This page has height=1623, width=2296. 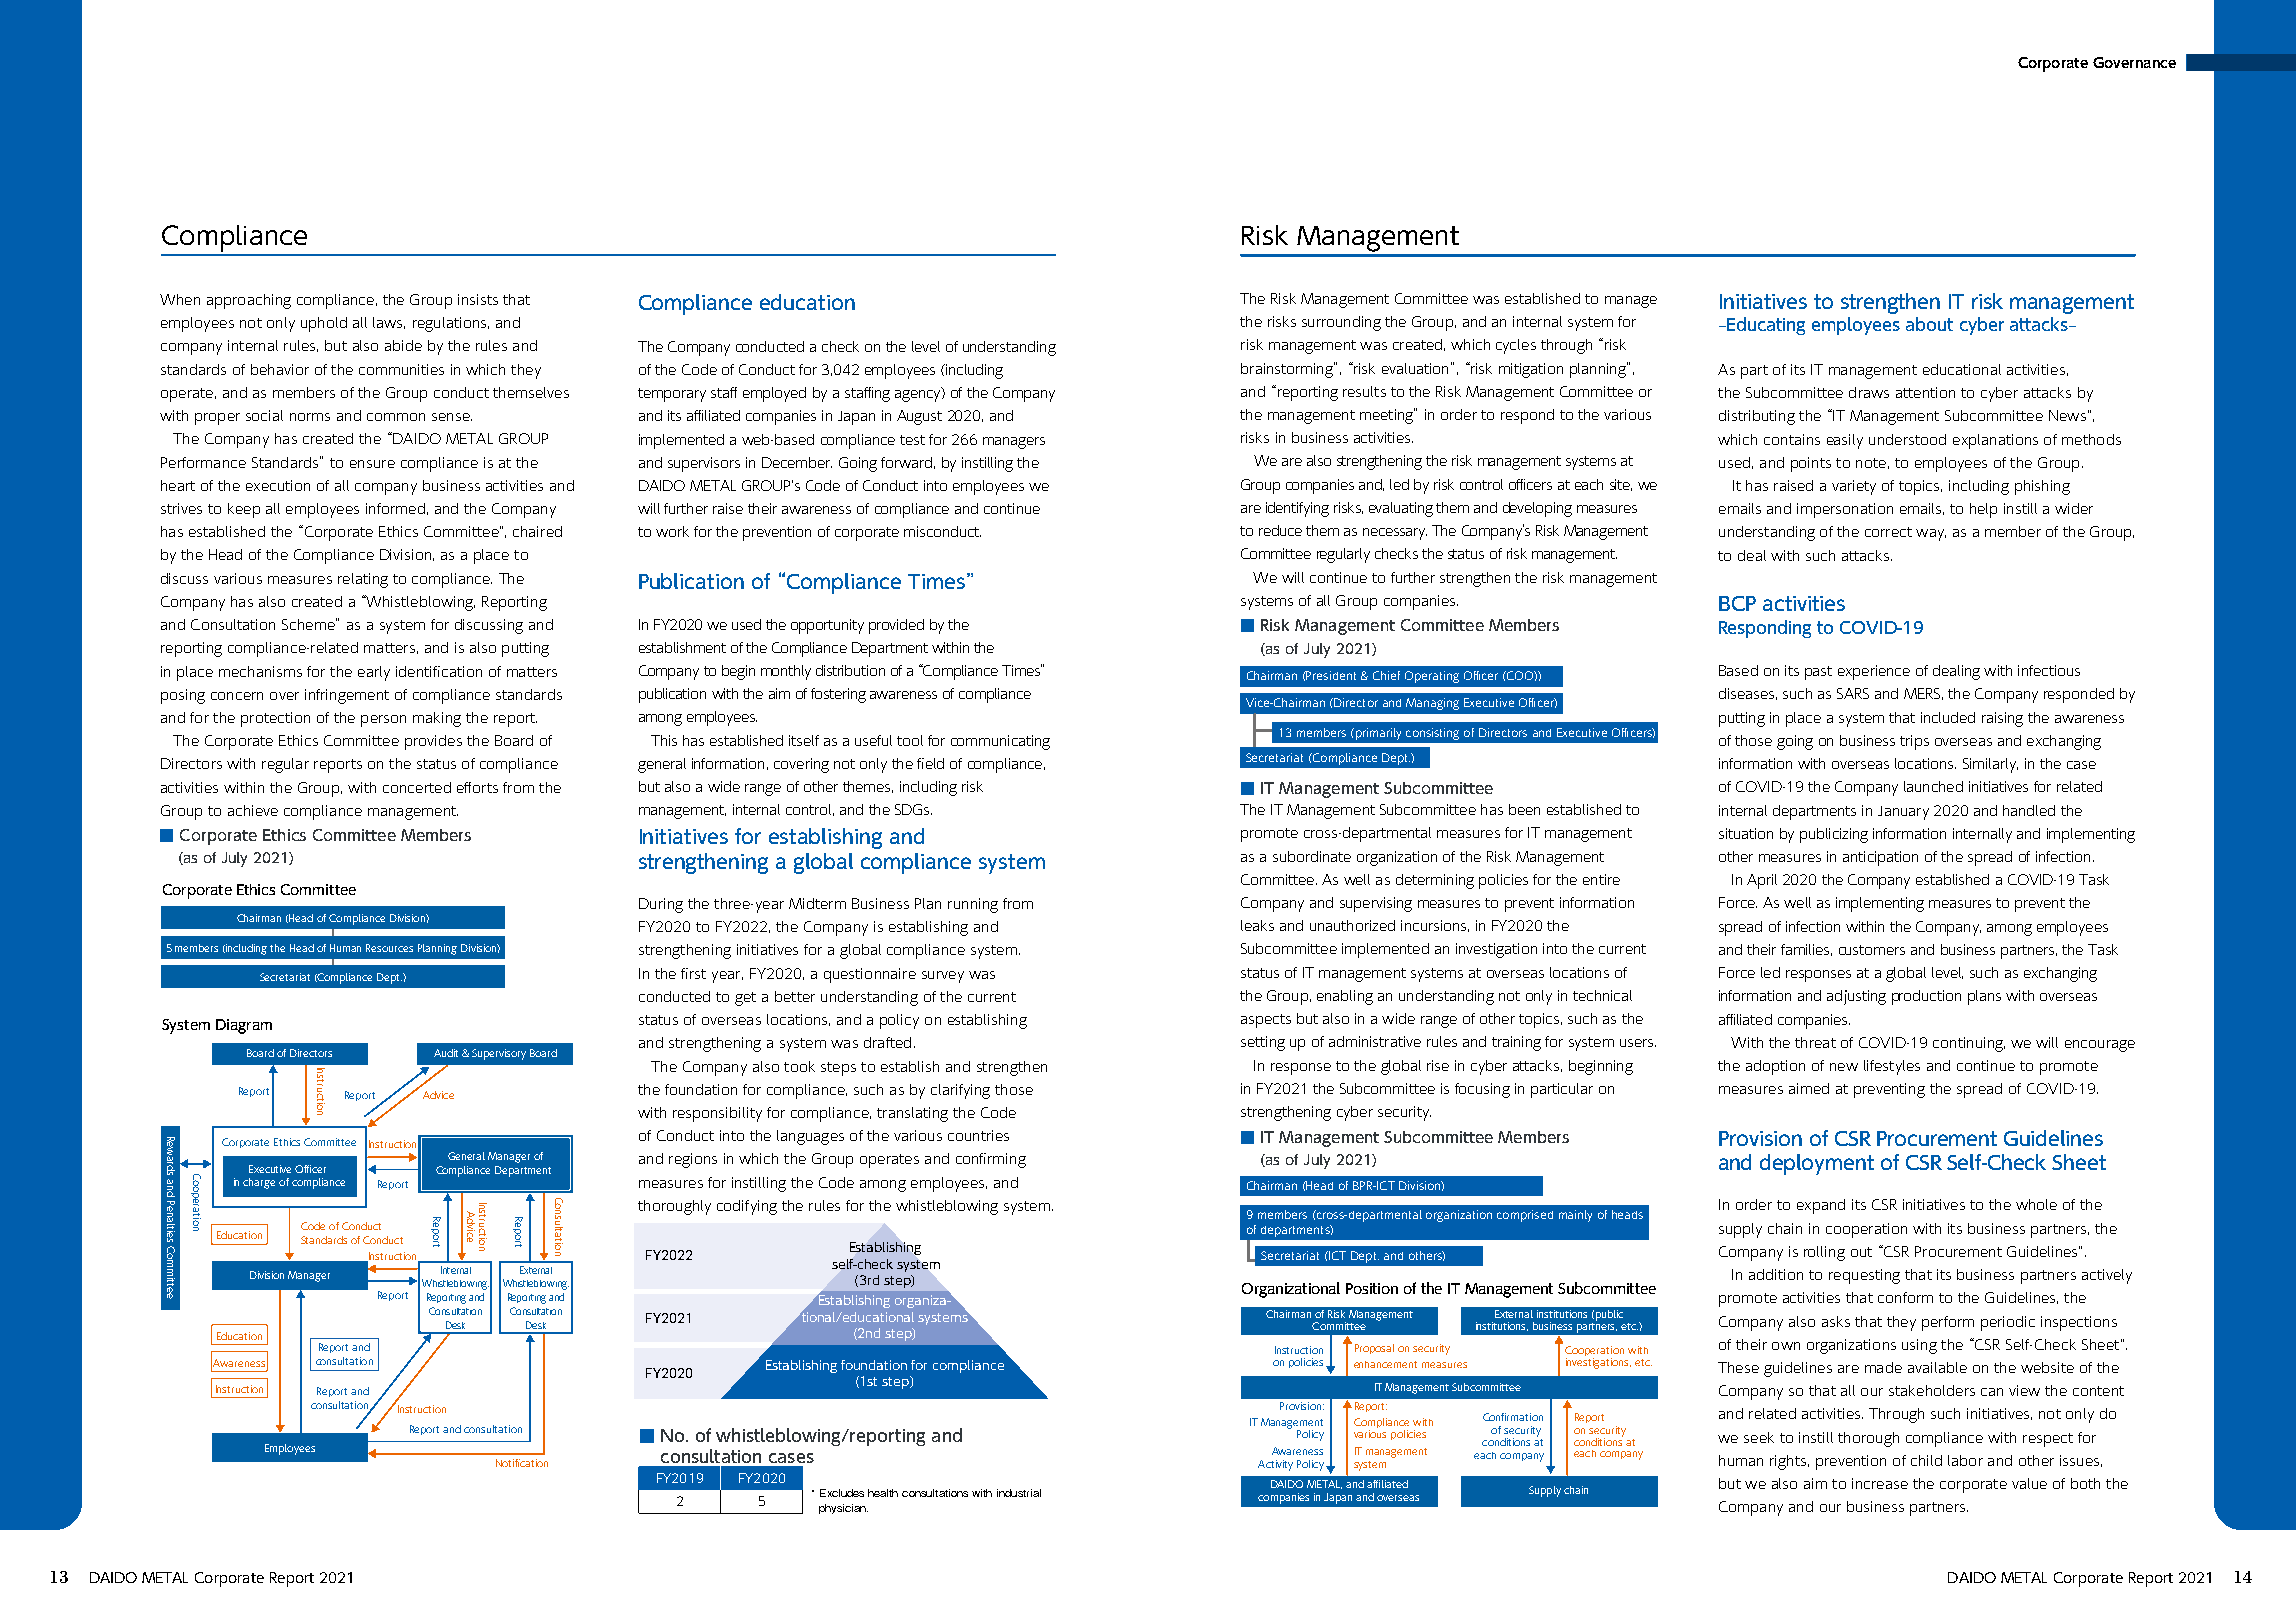 I want to click on about, so click(x=1929, y=324).
